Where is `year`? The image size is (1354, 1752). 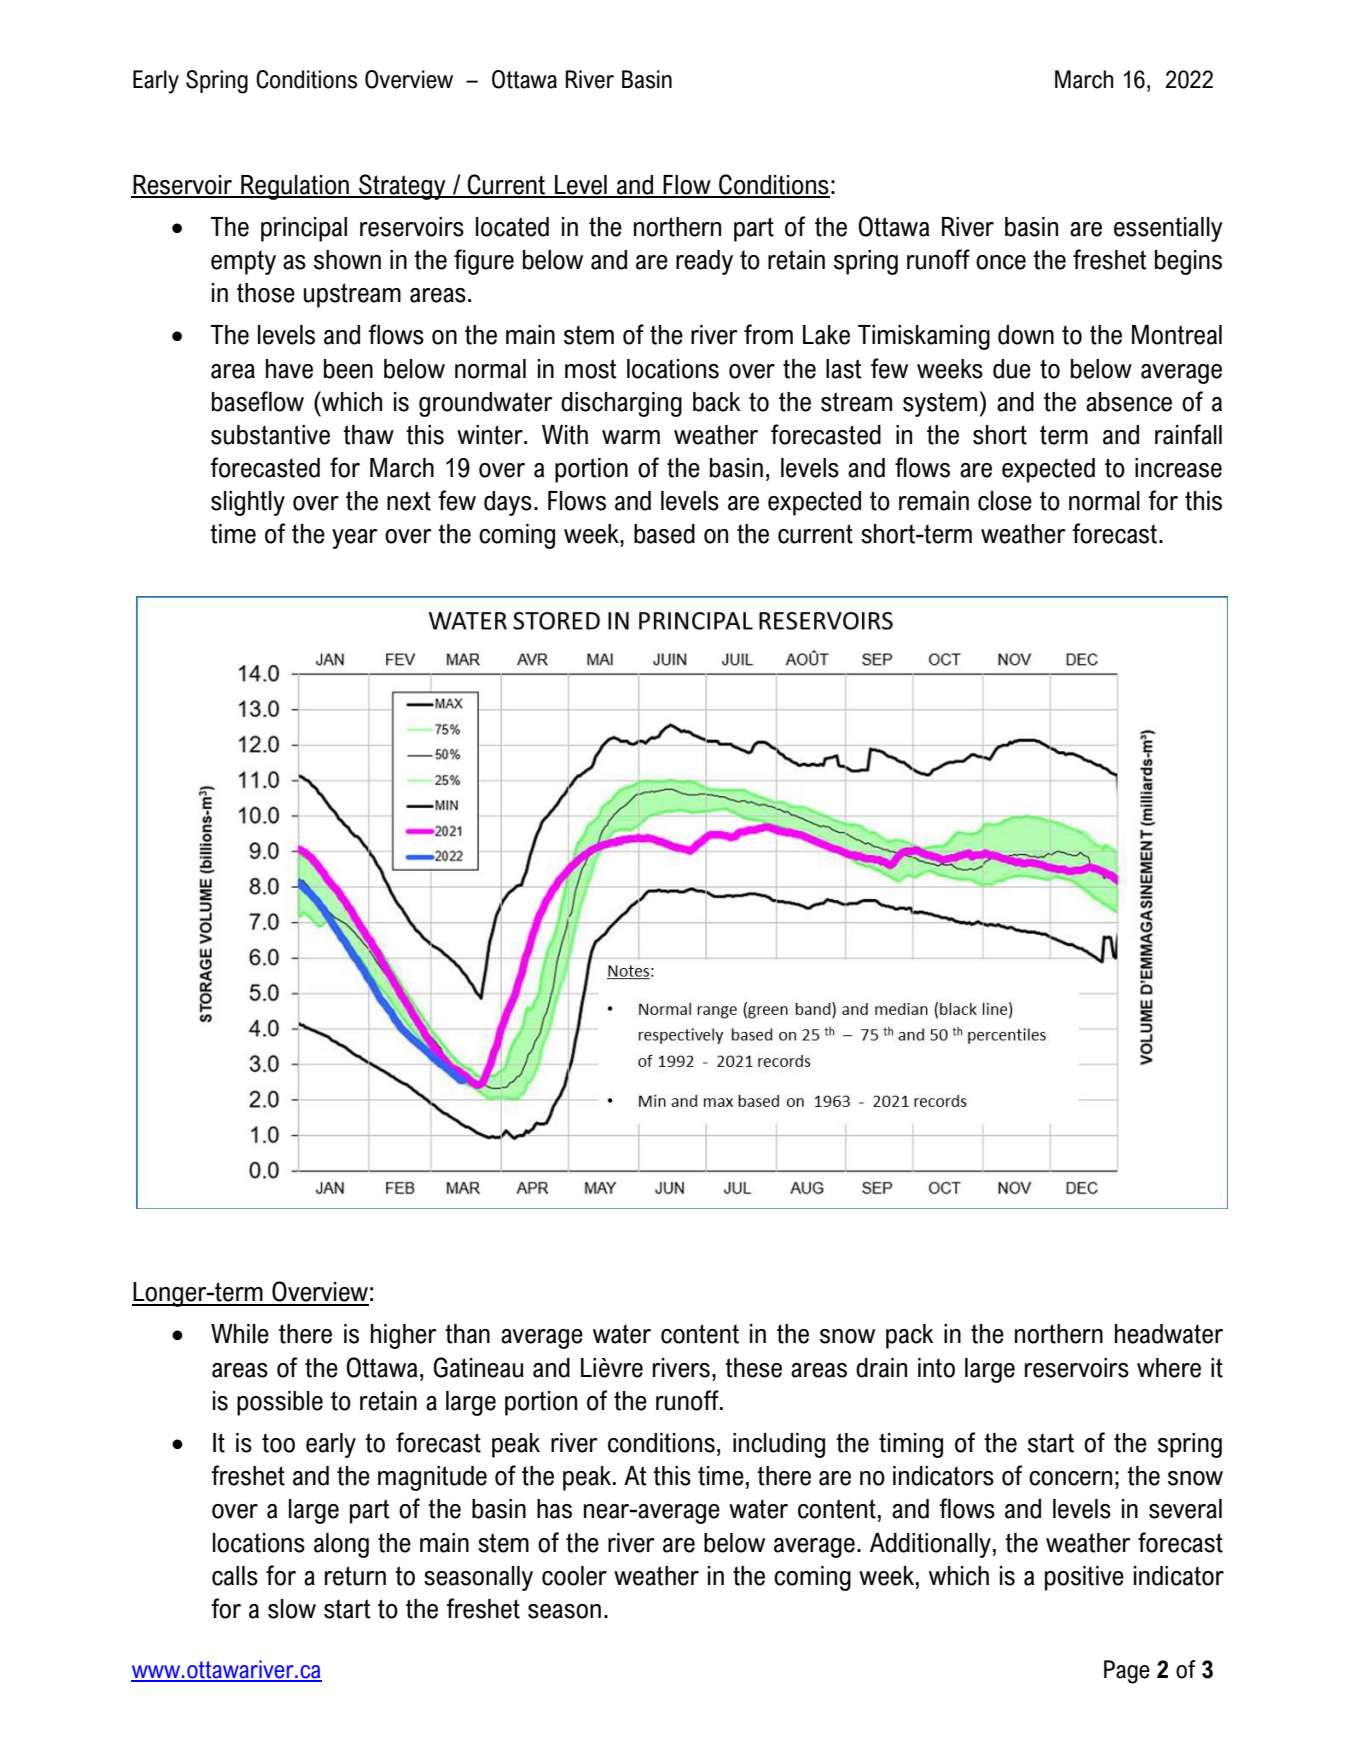 year is located at coordinates (354, 539).
